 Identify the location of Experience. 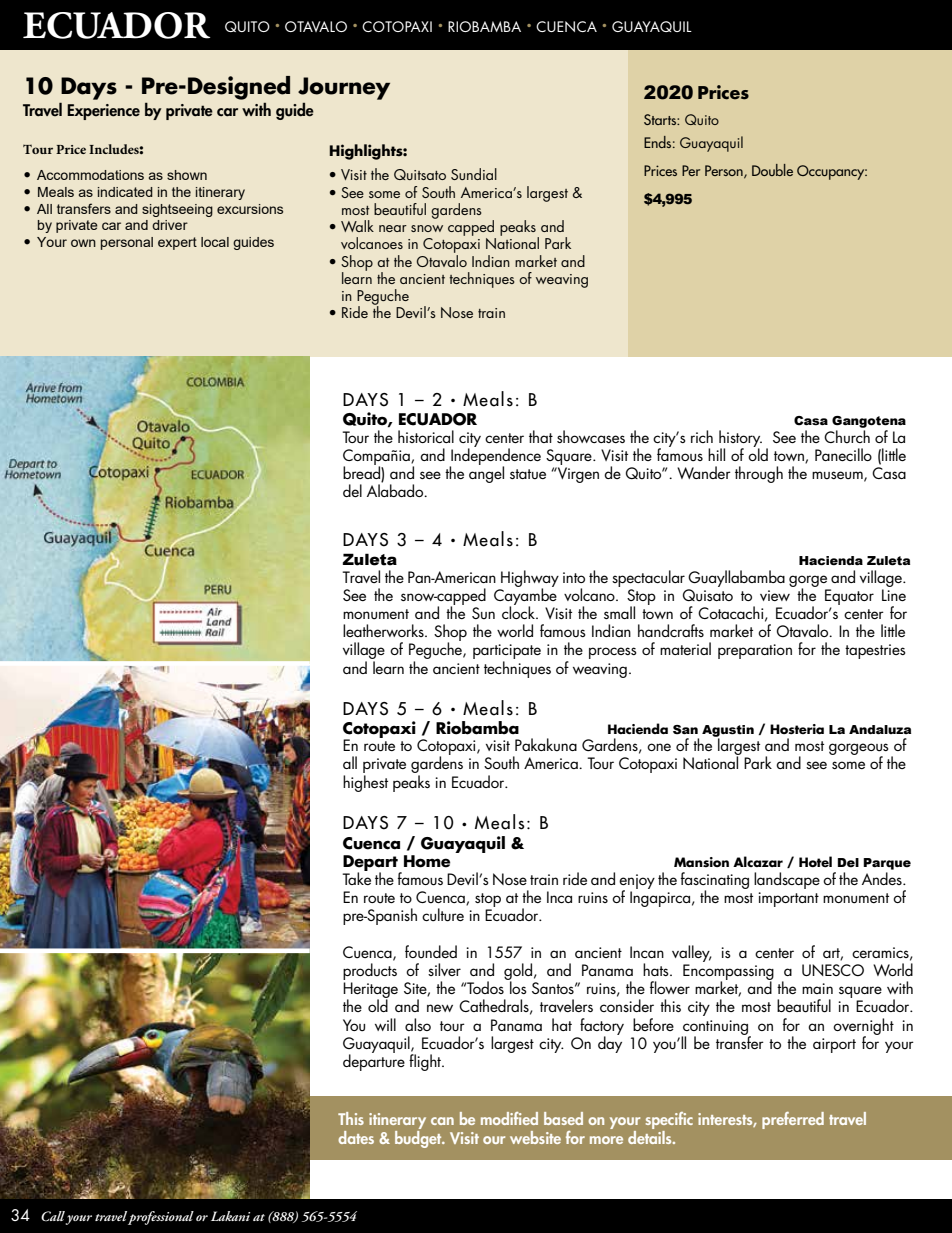
(103, 112).
